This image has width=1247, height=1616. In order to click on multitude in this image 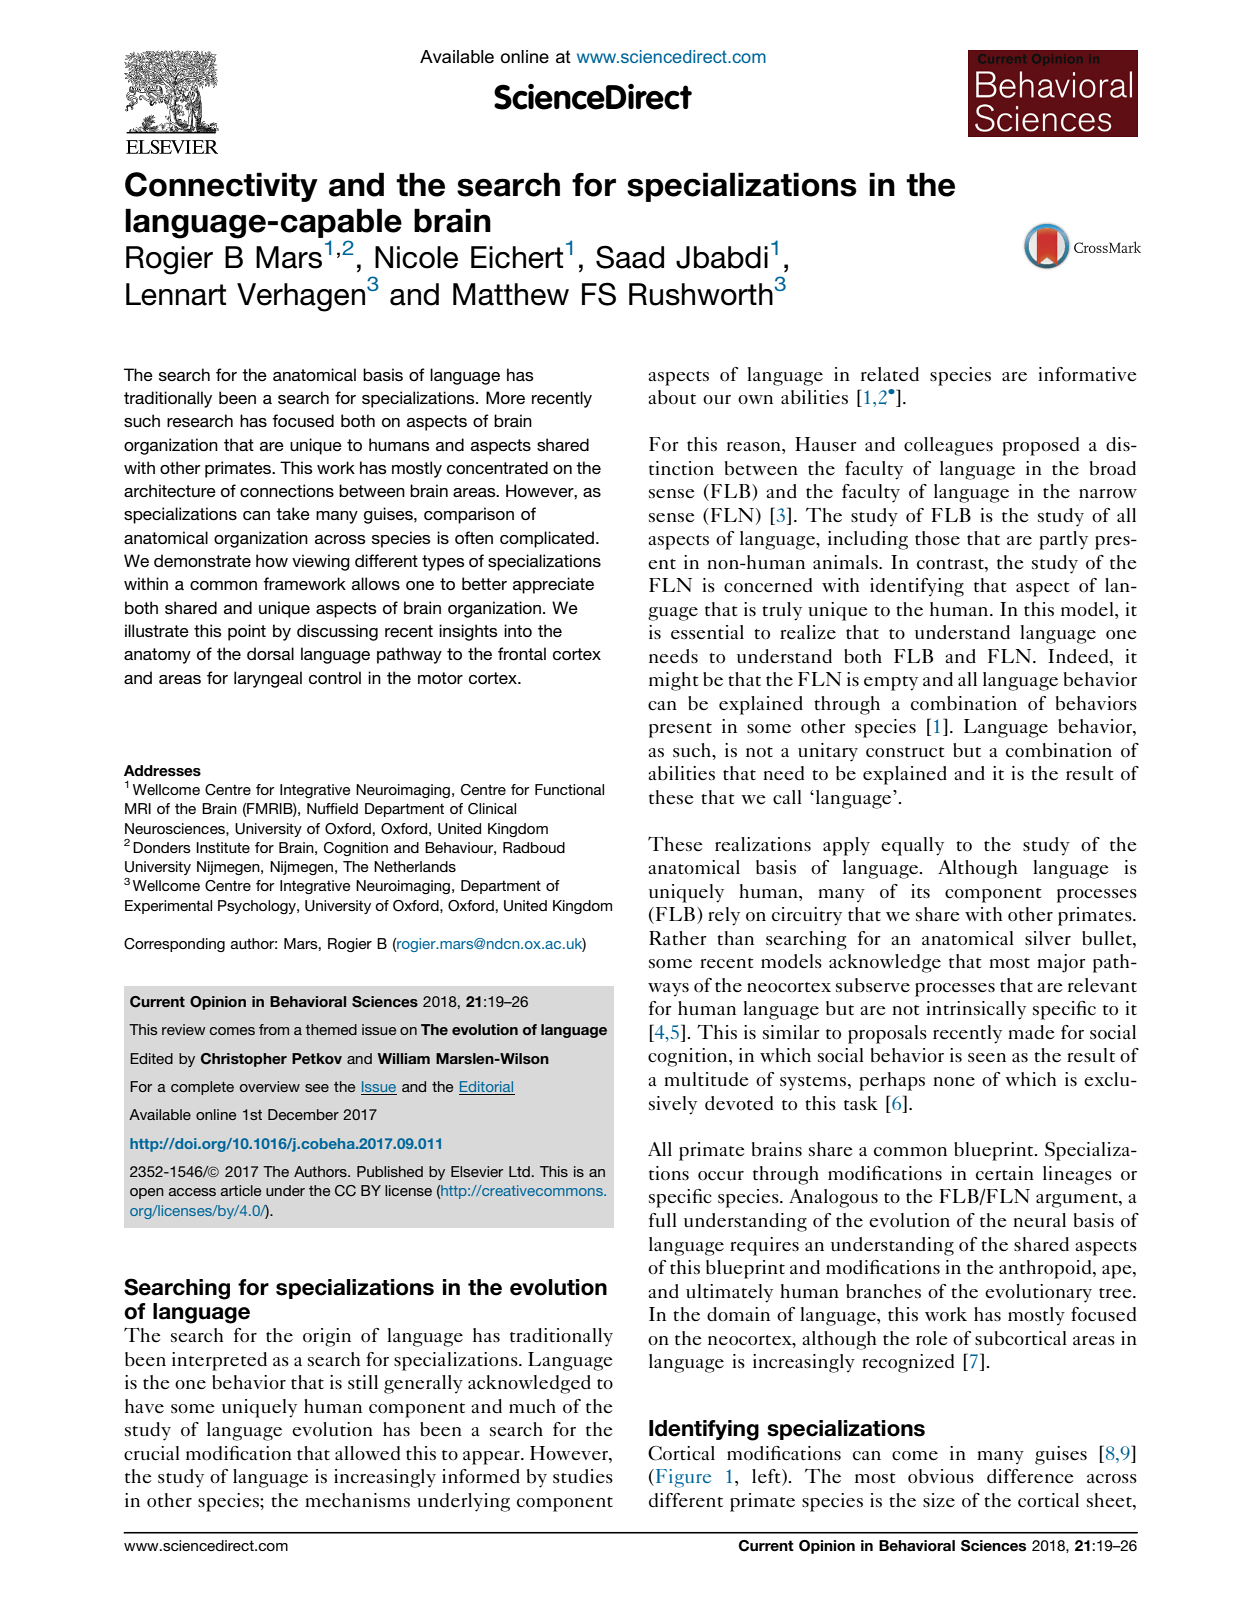, I will do `click(706, 1079)`.
